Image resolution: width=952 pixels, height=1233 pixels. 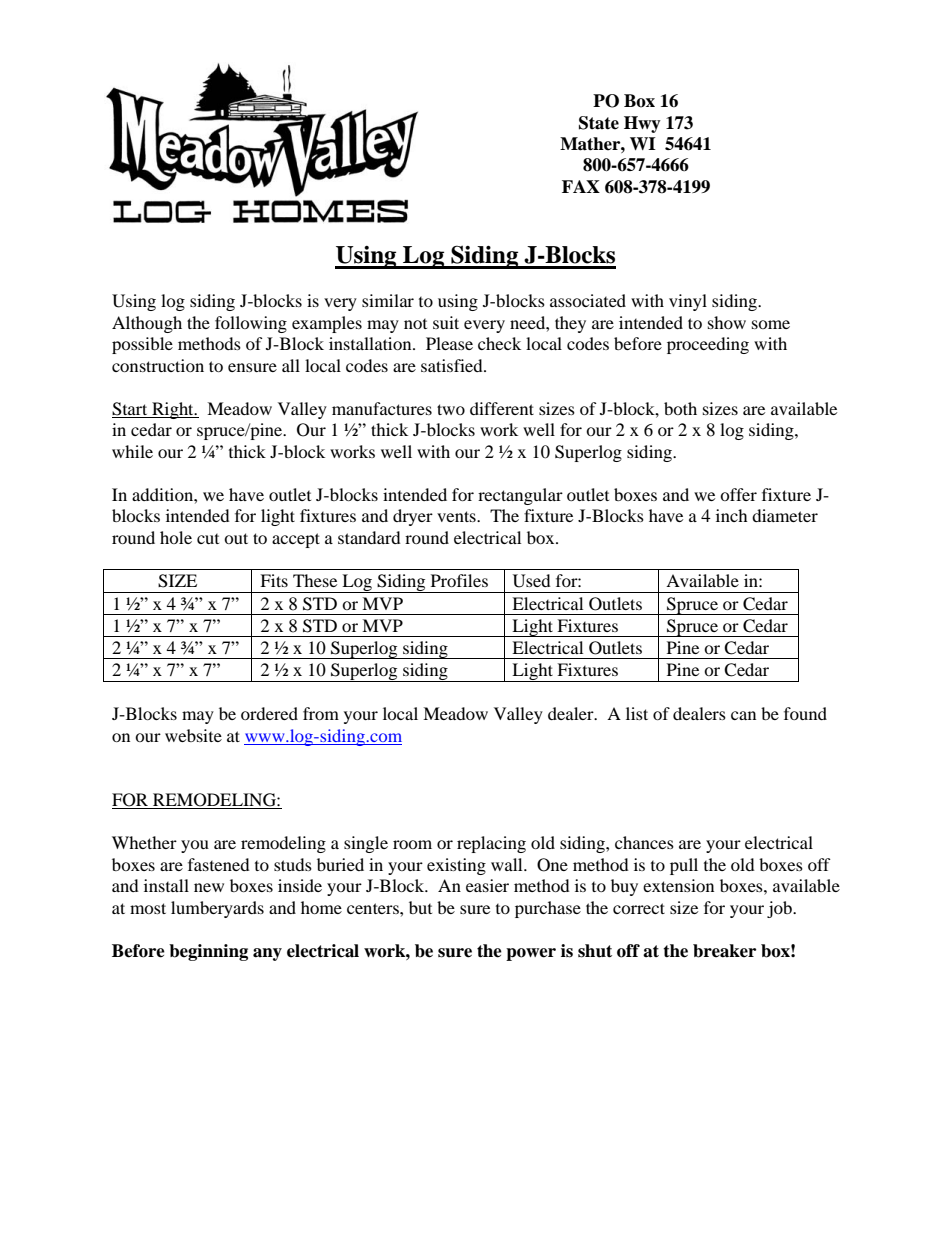 I want to click on following, so click(x=251, y=324).
